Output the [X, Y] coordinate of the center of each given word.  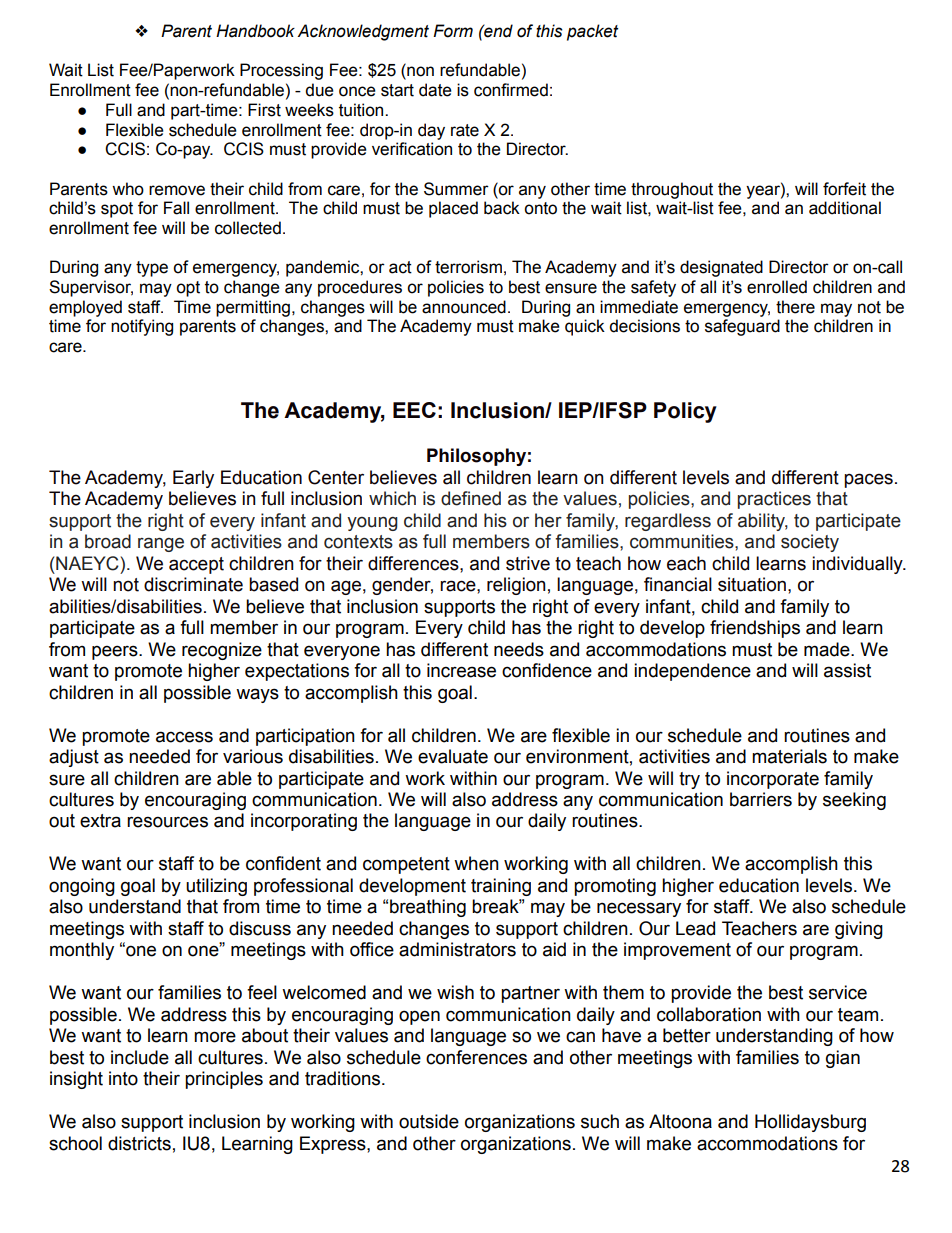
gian [843, 1059]
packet [592, 32]
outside [429, 1121]
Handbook [255, 31]
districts [139, 1143]
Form [453, 31]
